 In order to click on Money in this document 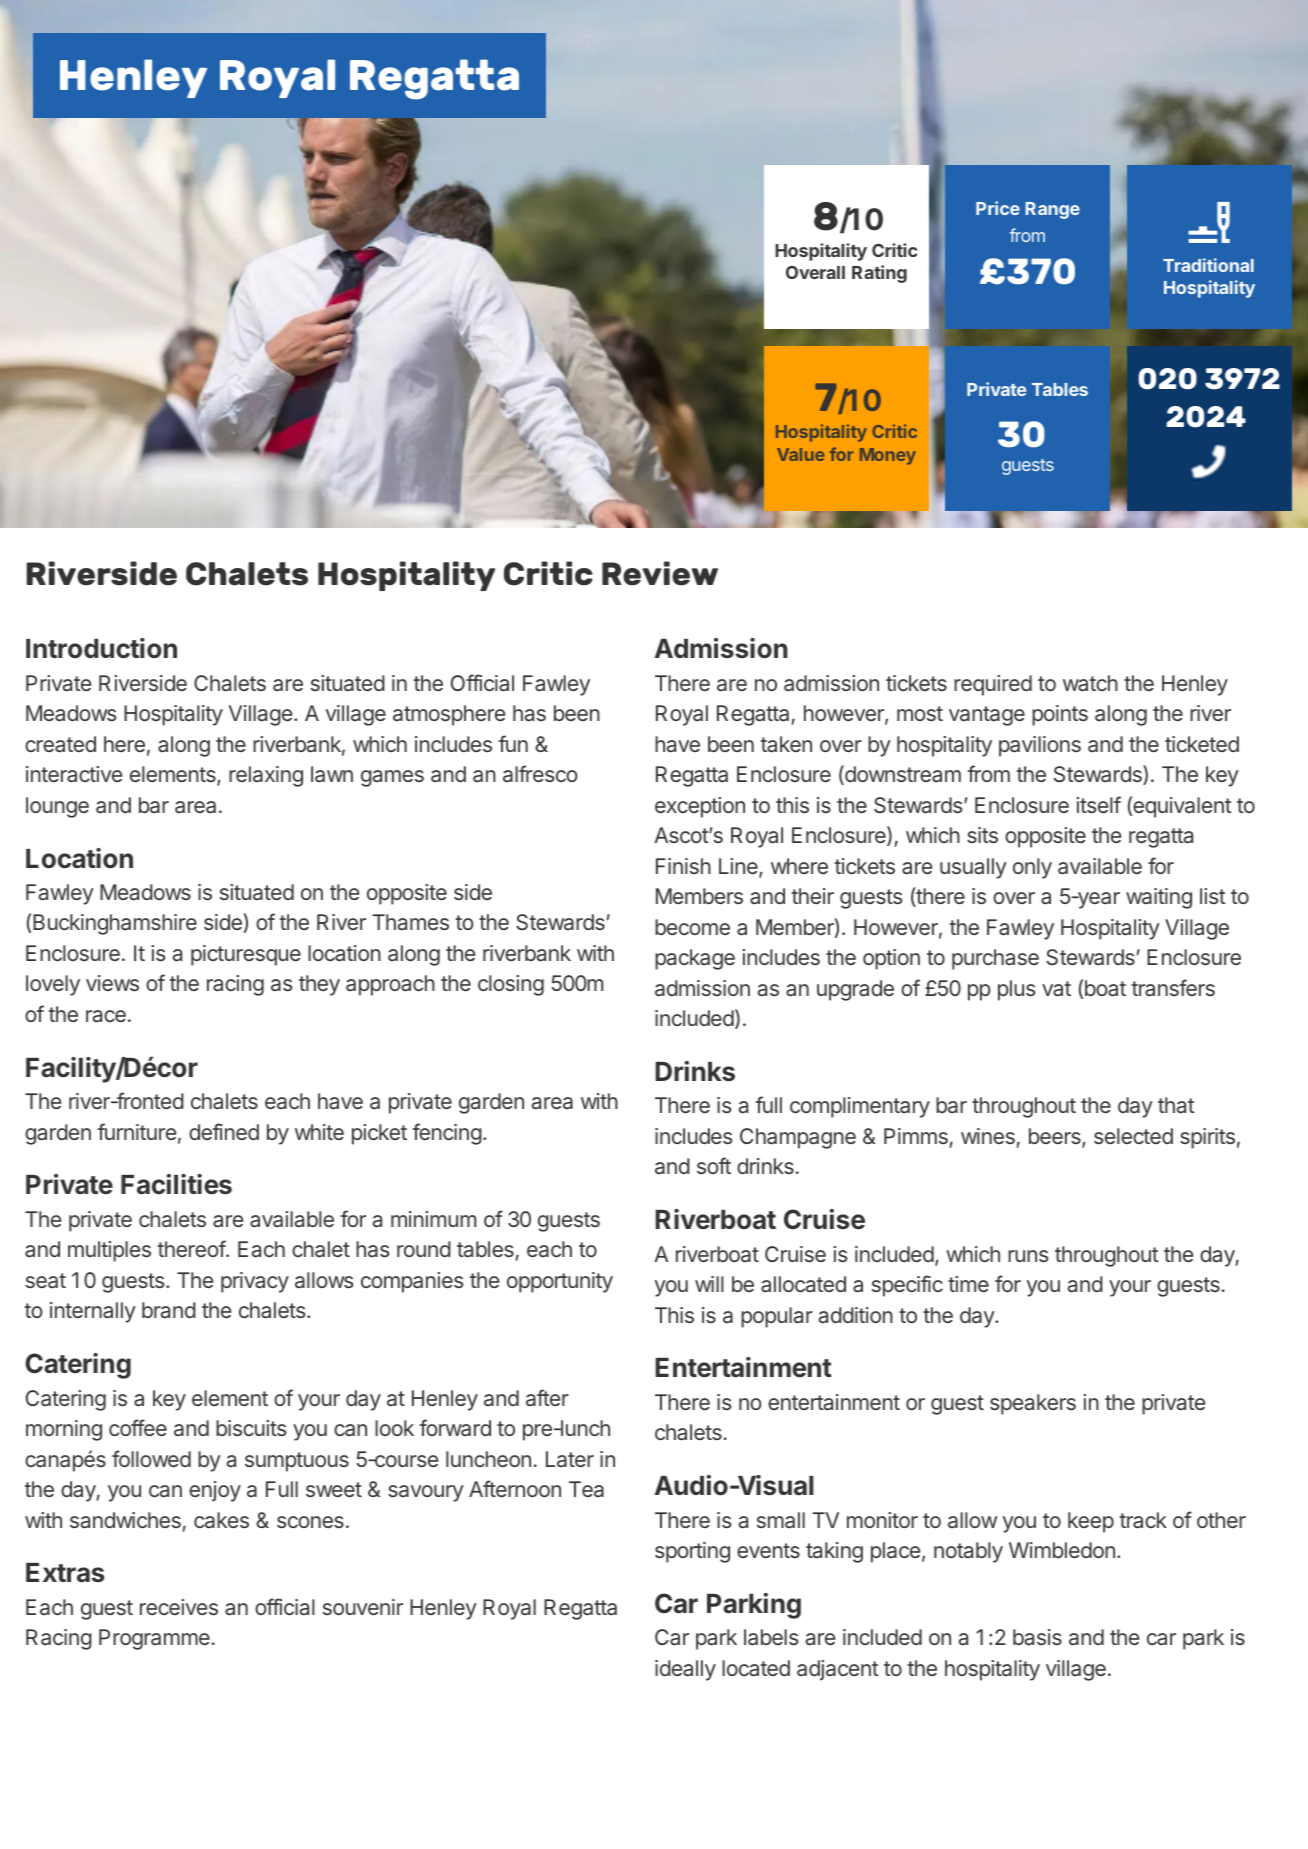, I will do `click(888, 456)`.
